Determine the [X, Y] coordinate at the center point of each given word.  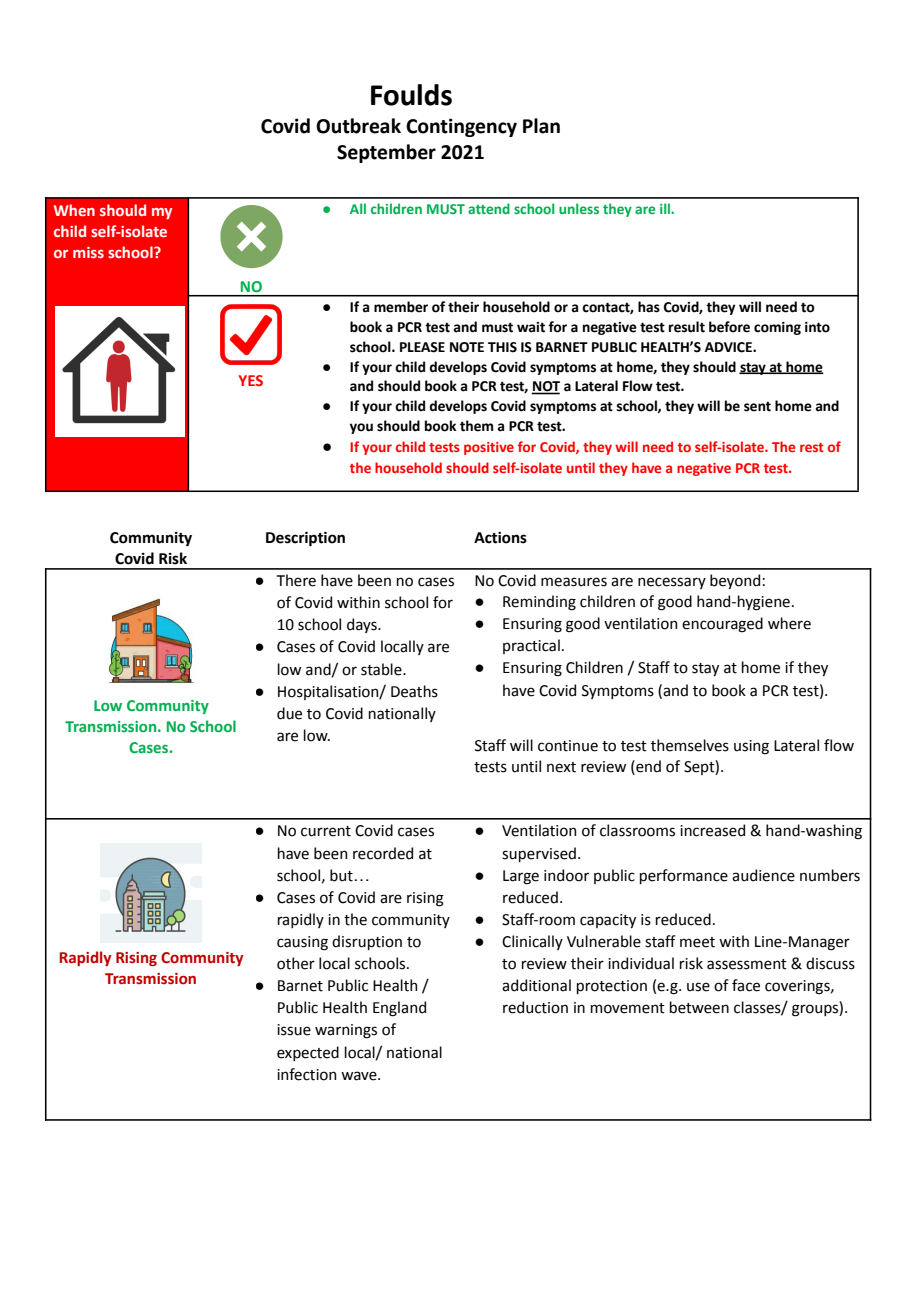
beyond [735, 581]
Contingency [461, 127]
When [74, 210]
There [296, 580]
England [399, 1009]
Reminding [539, 603]
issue [294, 1030]
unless [579, 208]
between [699, 1007]
